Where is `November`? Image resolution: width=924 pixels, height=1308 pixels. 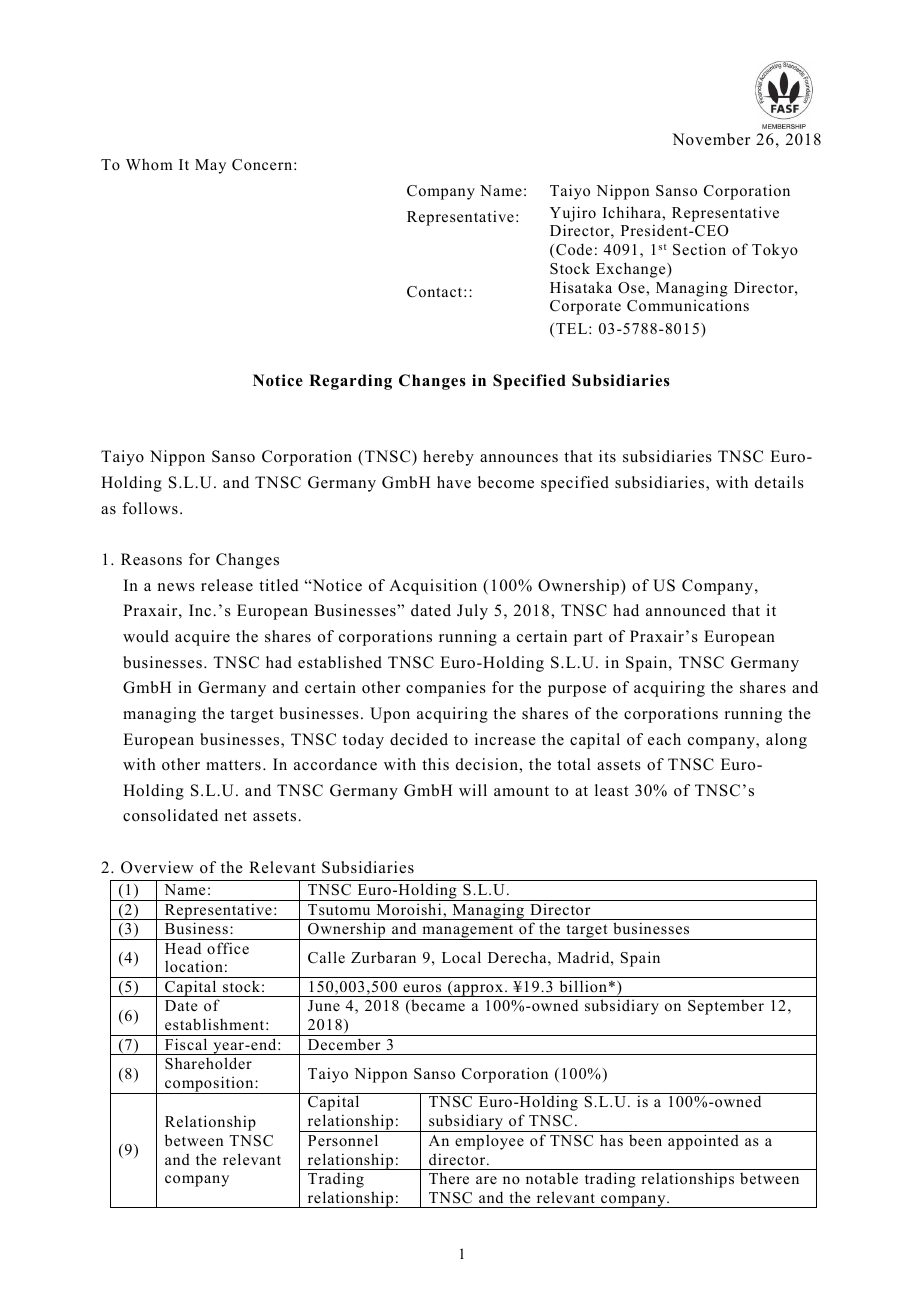
November is located at coordinates (711, 139).
